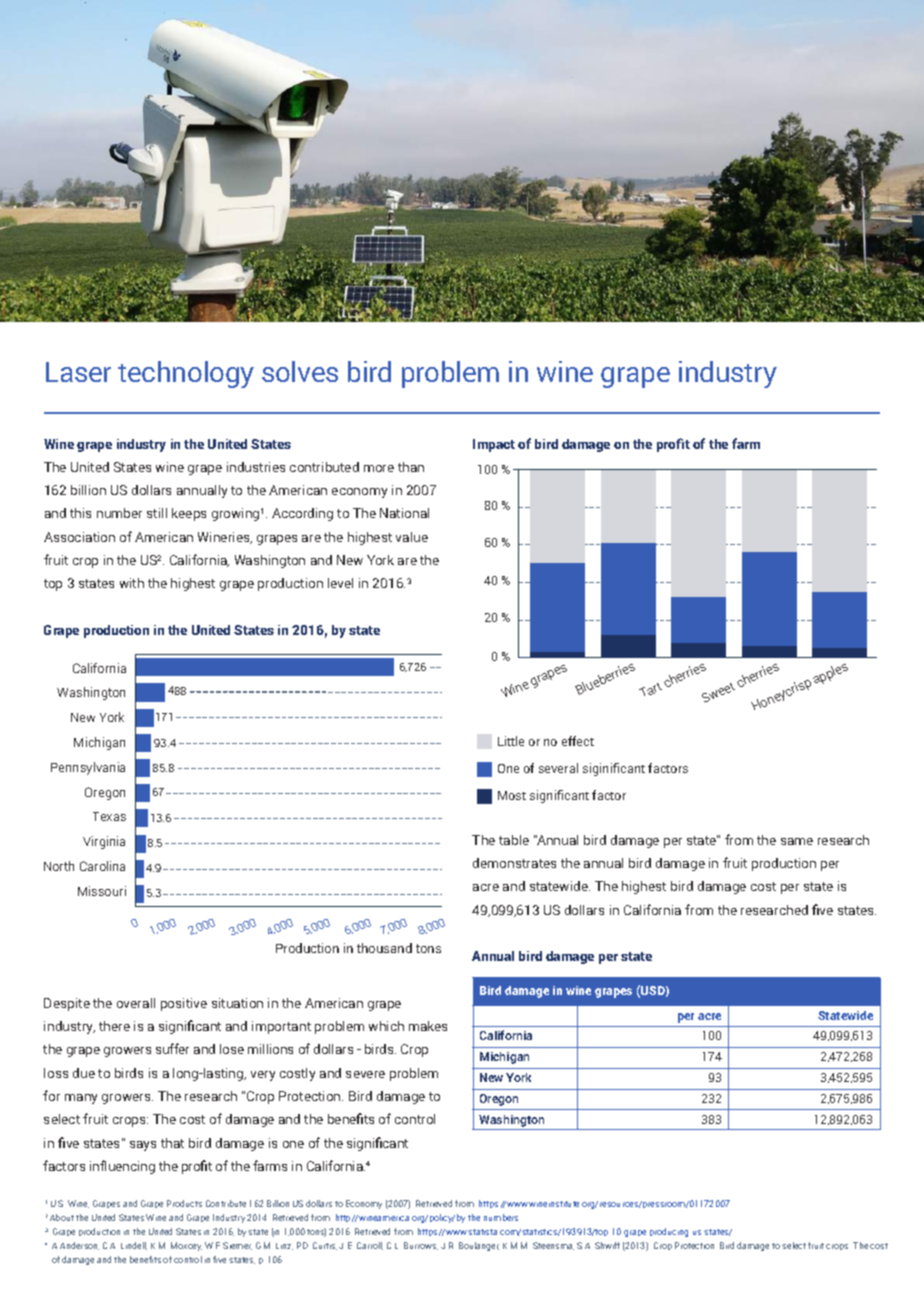  I want to click on Texas, so click(109, 816).
